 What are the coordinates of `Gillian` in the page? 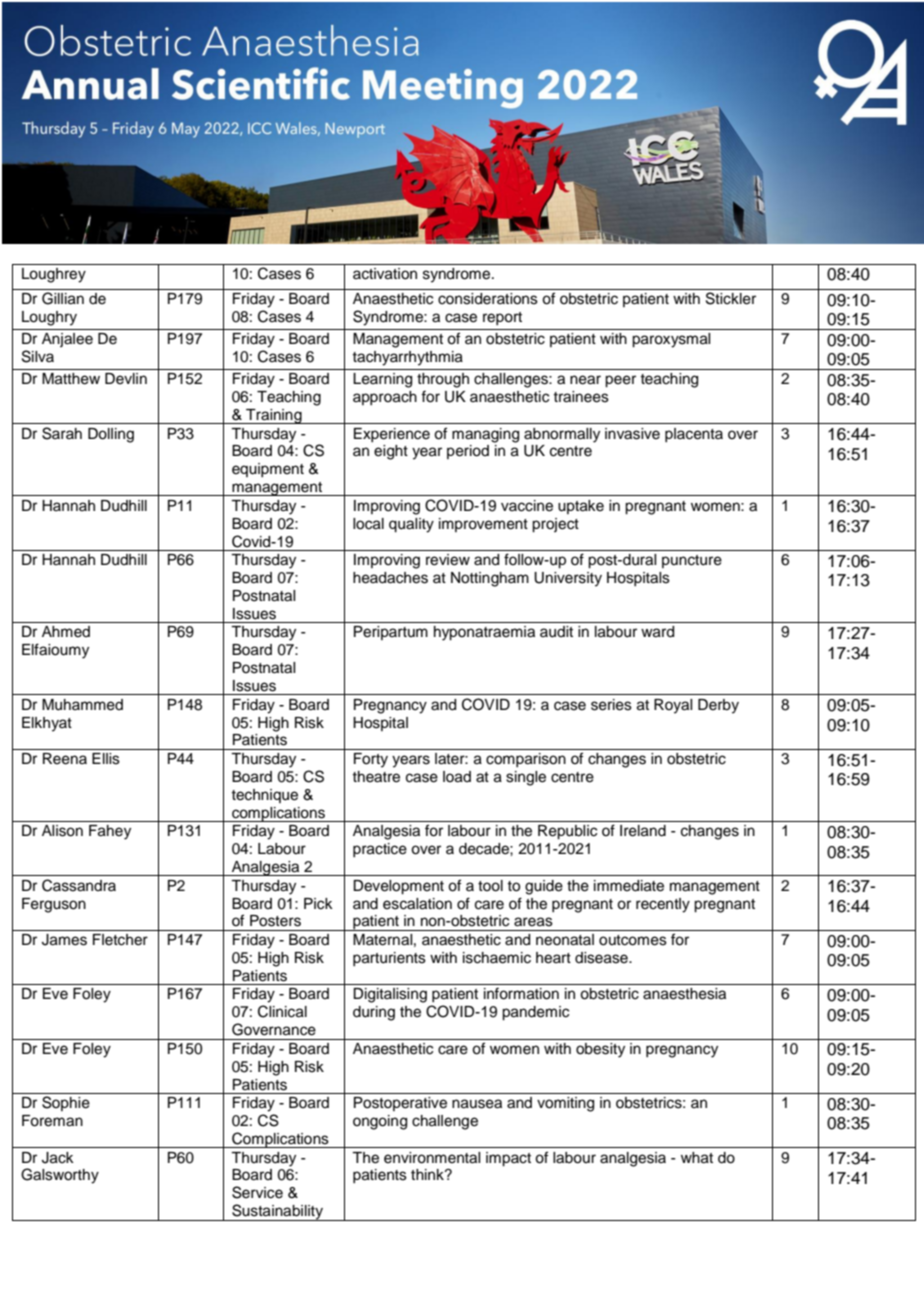 It's located at (63, 298).
